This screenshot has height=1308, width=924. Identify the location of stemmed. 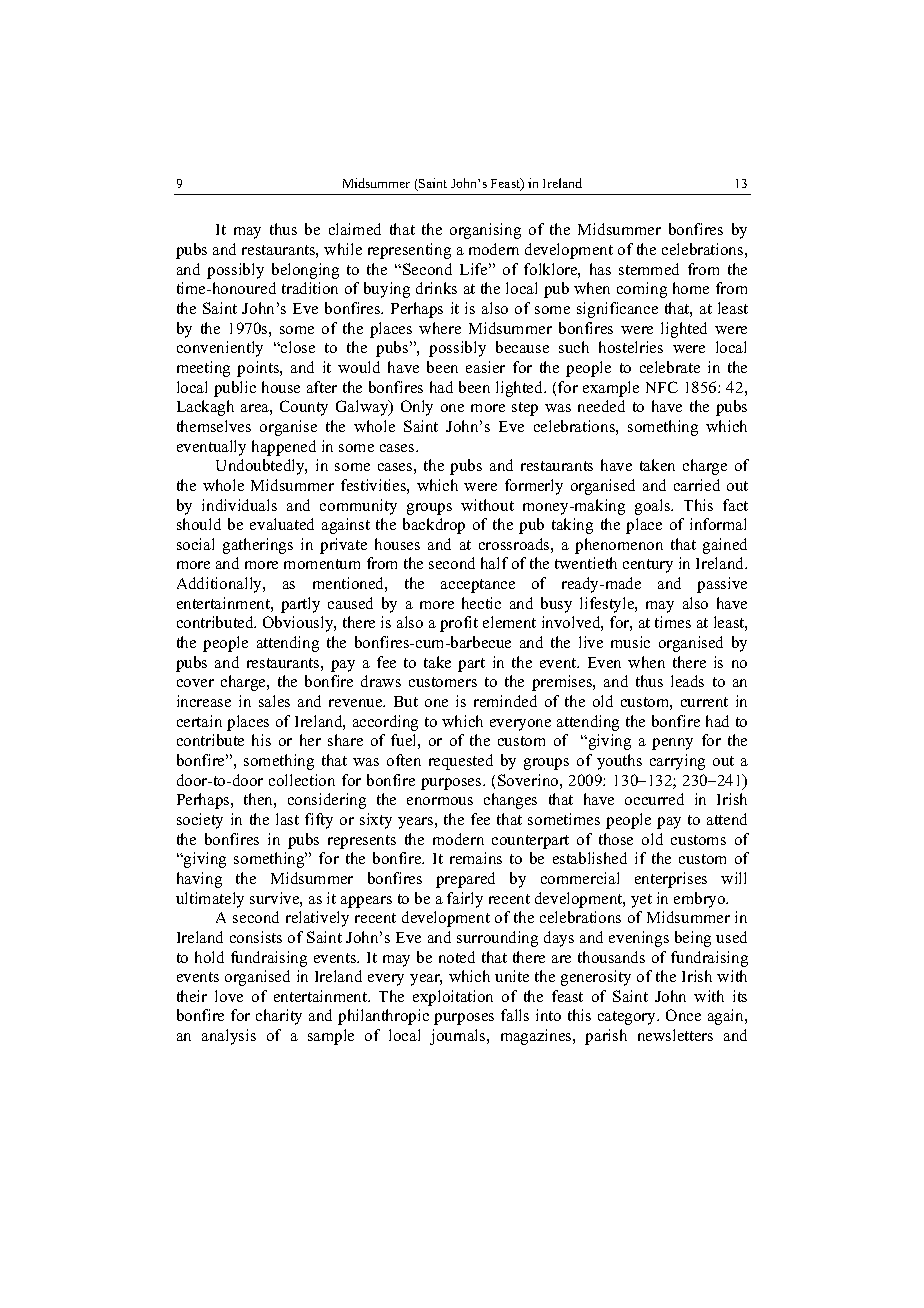
(649, 269).
